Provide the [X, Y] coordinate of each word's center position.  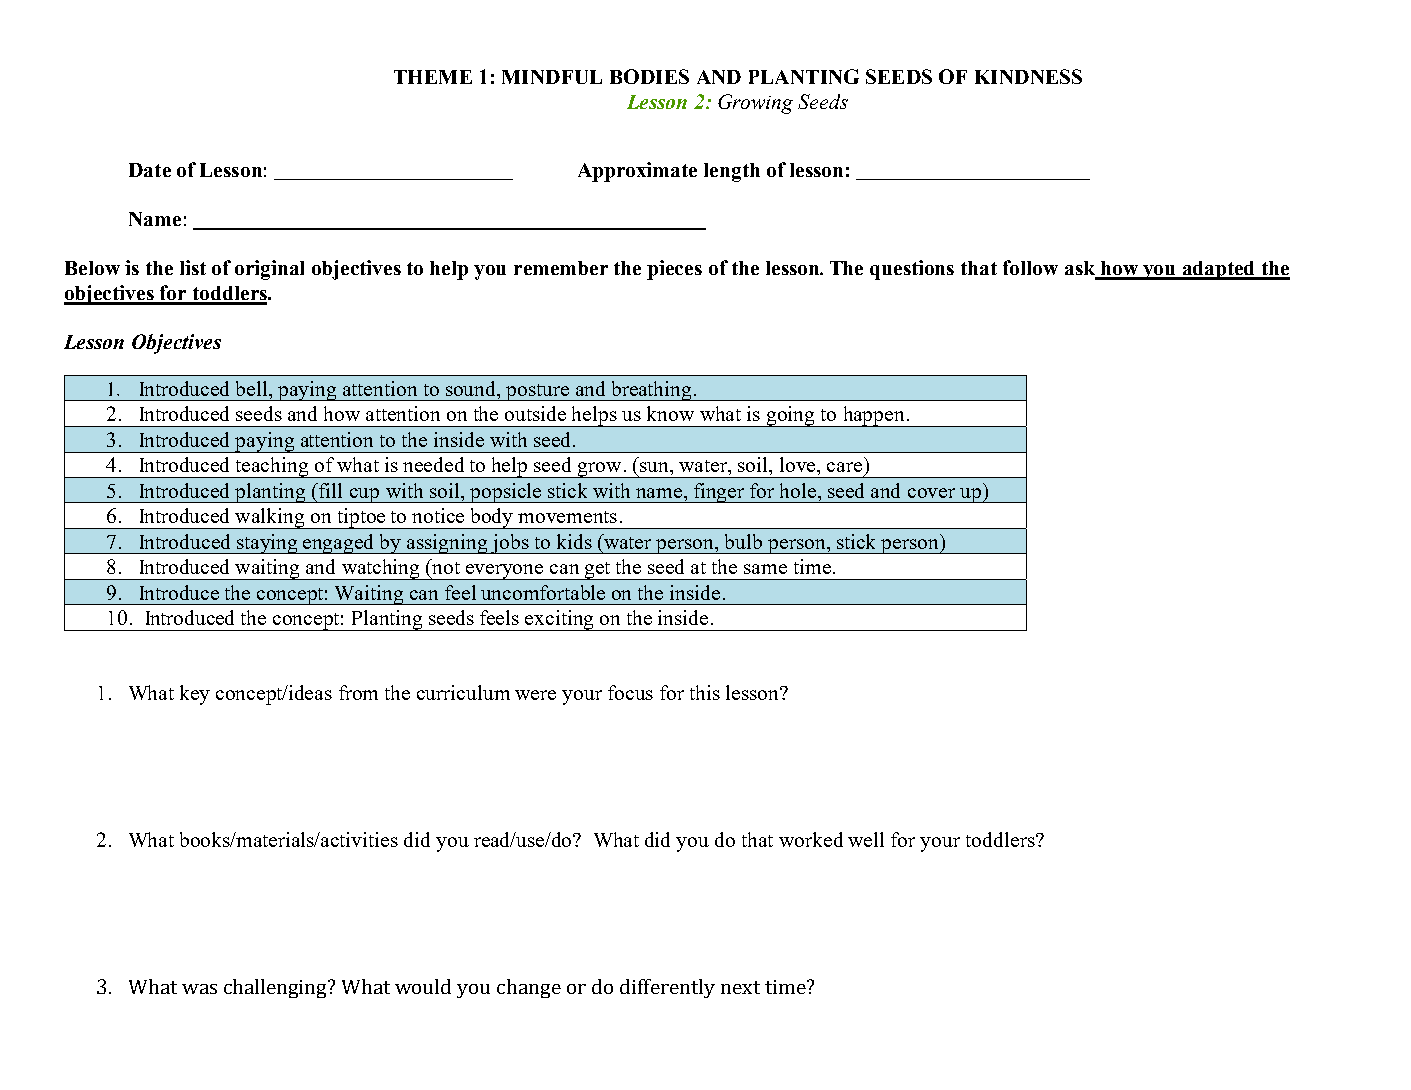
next [740, 987]
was [199, 989]
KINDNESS [1028, 76]
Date [150, 170]
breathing [651, 391]
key [195, 695]
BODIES [649, 76]
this [705, 692]
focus [630, 692]
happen [874, 416]
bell [253, 388]
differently [667, 988]
